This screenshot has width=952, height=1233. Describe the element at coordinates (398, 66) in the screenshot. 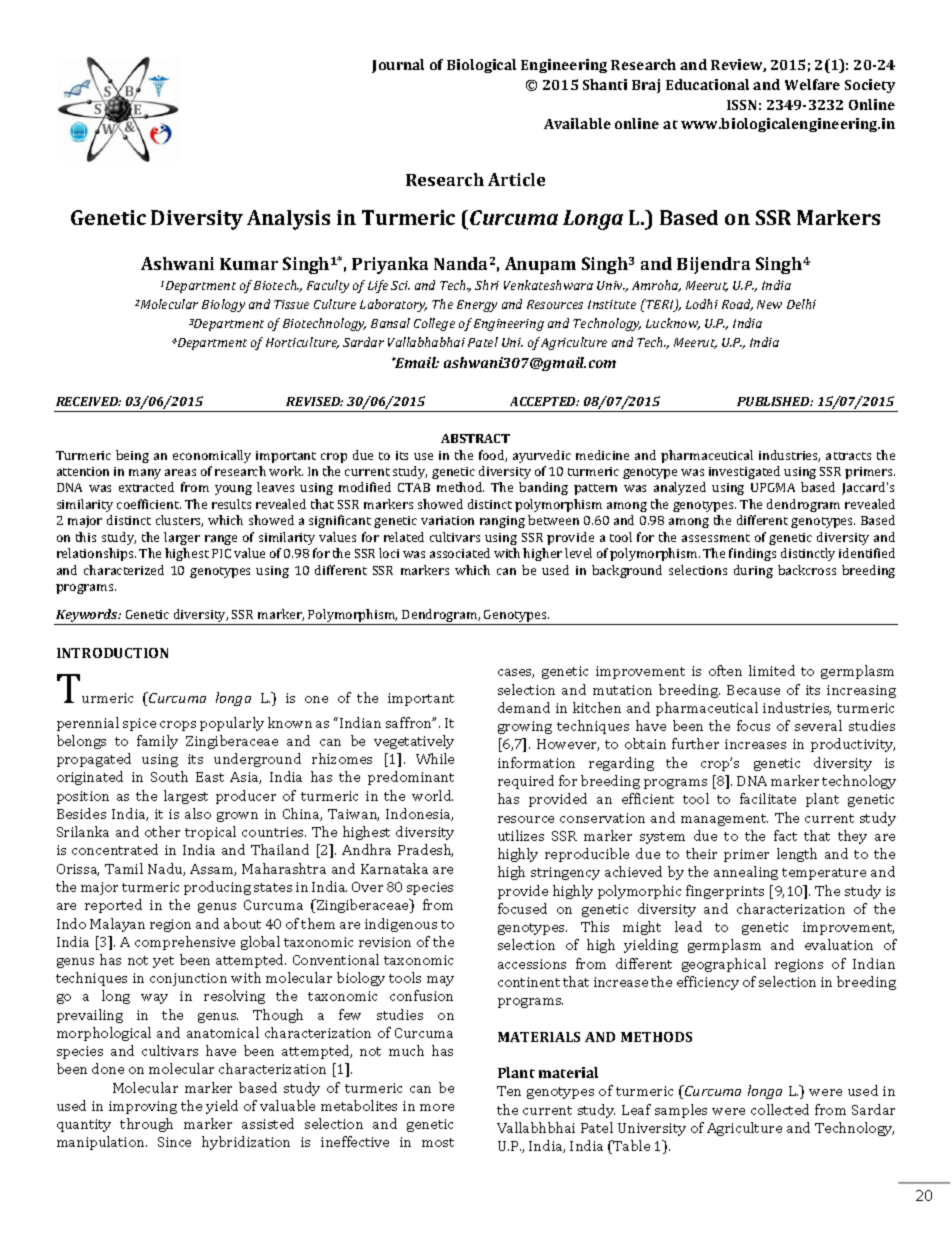

I see `Journal` at that location.
